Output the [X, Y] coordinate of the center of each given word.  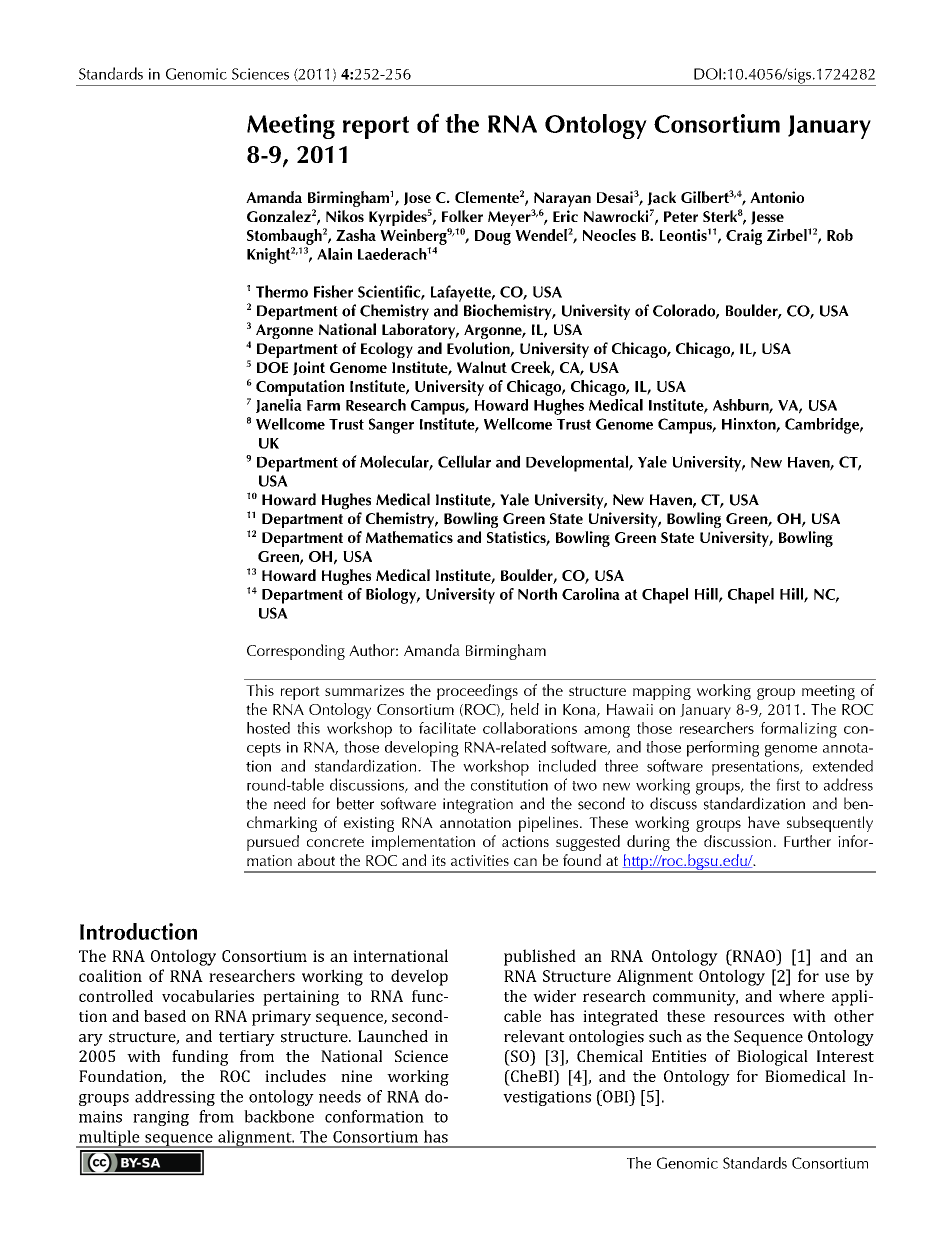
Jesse [767, 218]
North [537, 594]
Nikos [345, 216]
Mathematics [409, 537]
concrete [335, 842]
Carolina [591, 594]
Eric [565, 216]
